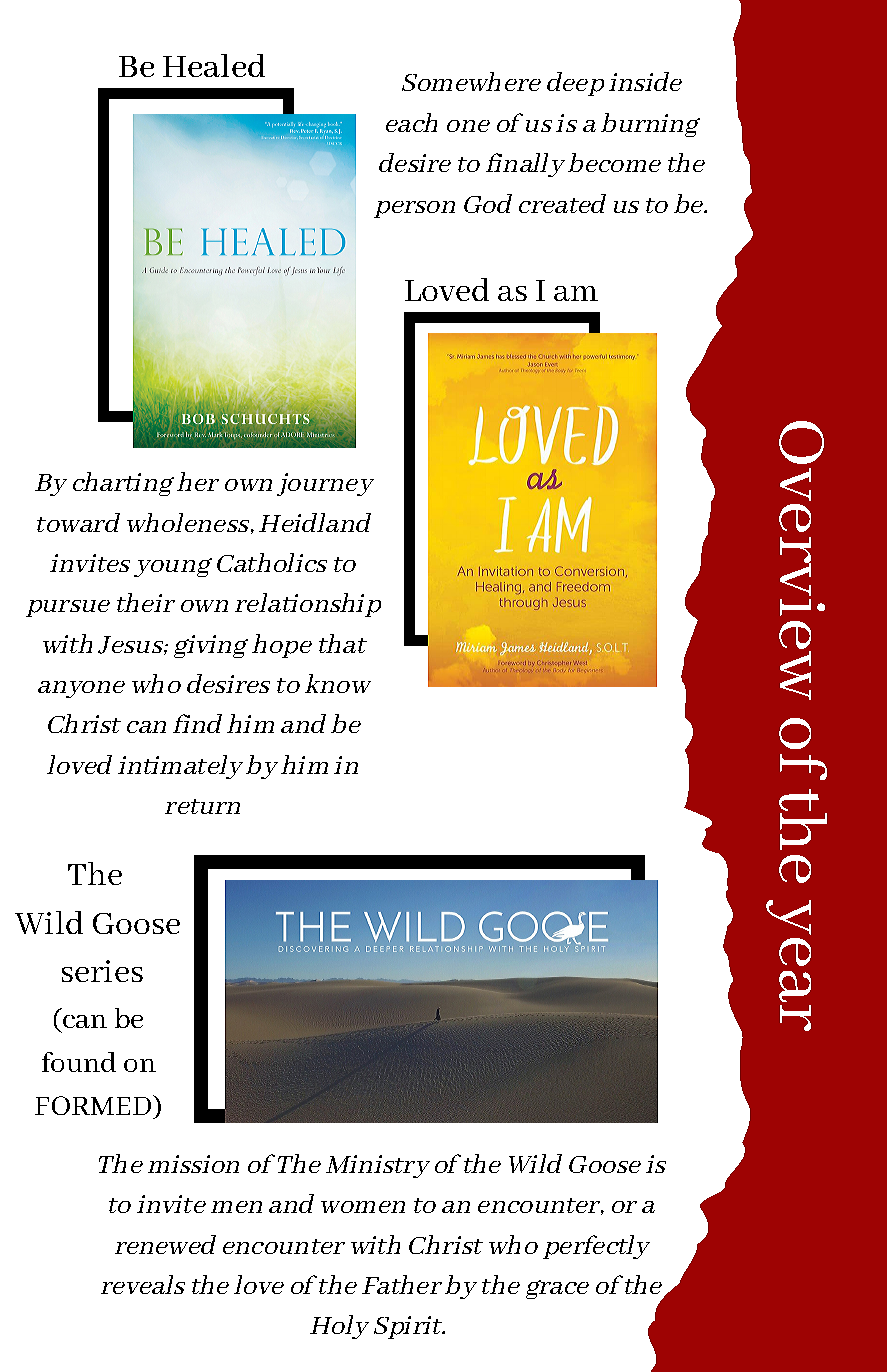  Describe the element at coordinates (165, 1244) in the document. I see `renewed` at that location.
